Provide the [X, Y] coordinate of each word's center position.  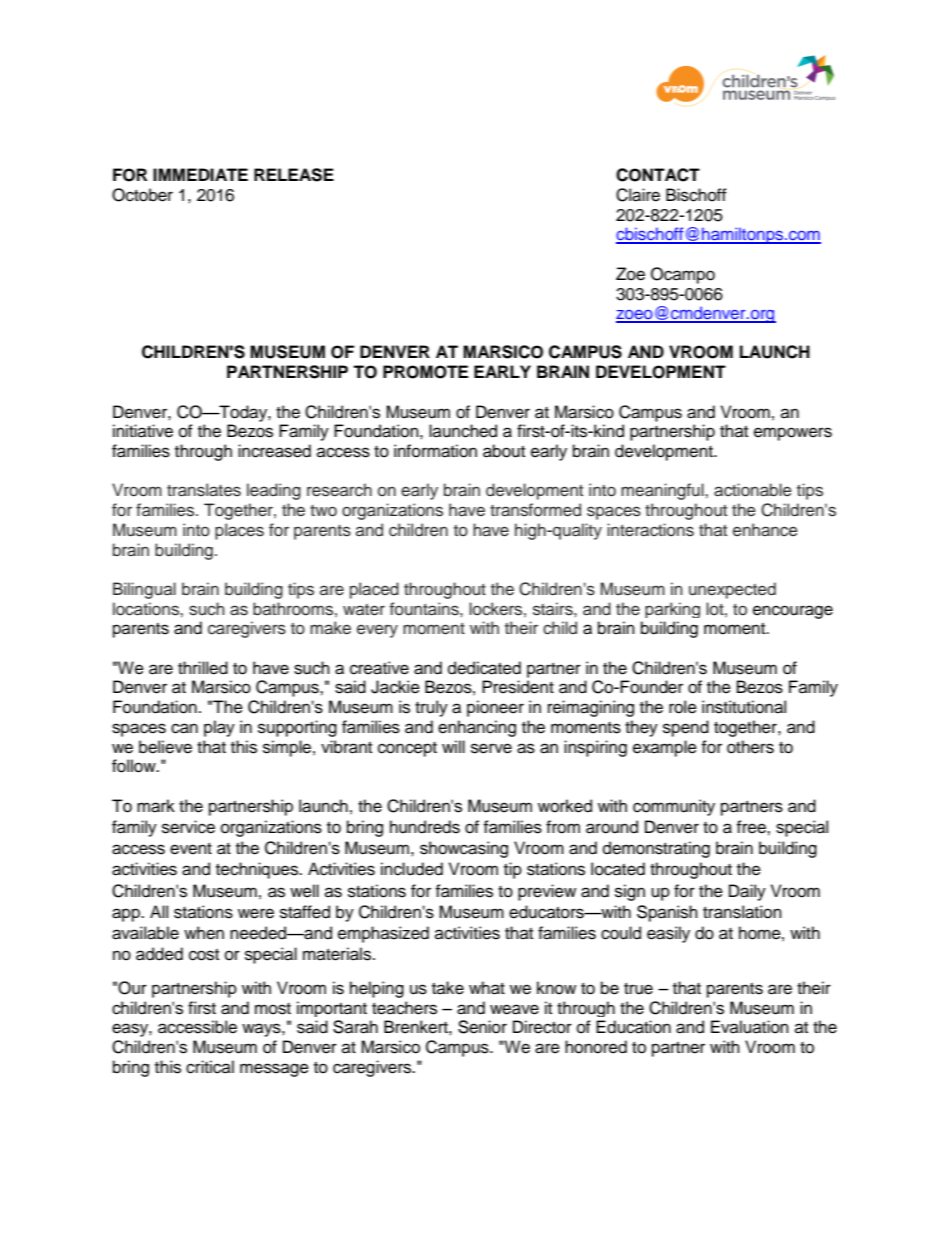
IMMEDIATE [200, 174]
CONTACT [658, 175]
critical [210, 1067]
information [435, 451]
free [752, 827]
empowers [793, 434]
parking [672, 610]
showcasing [464, 849]
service [188, 827]
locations [147, 609]
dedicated [484, 668]
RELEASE [294, 175]
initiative [143, 431]
